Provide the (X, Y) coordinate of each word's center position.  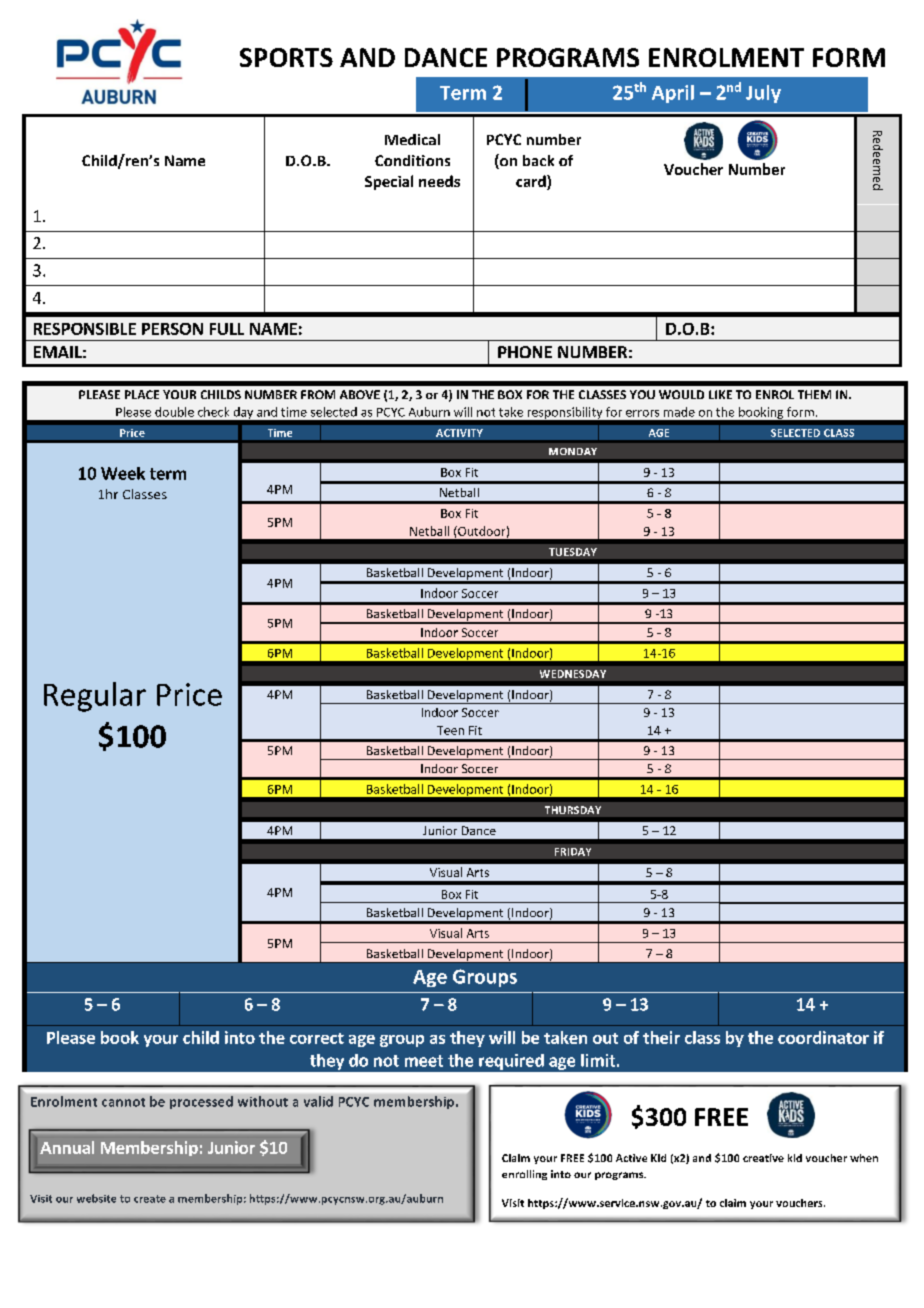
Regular (95, 697)
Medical (412, 139)
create (150, 1199)
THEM (814, 394)
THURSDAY (573, 810)
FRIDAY (573, 852)
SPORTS (286, 57)
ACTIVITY (459, 433)
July (763, 94)
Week (123, 473)
